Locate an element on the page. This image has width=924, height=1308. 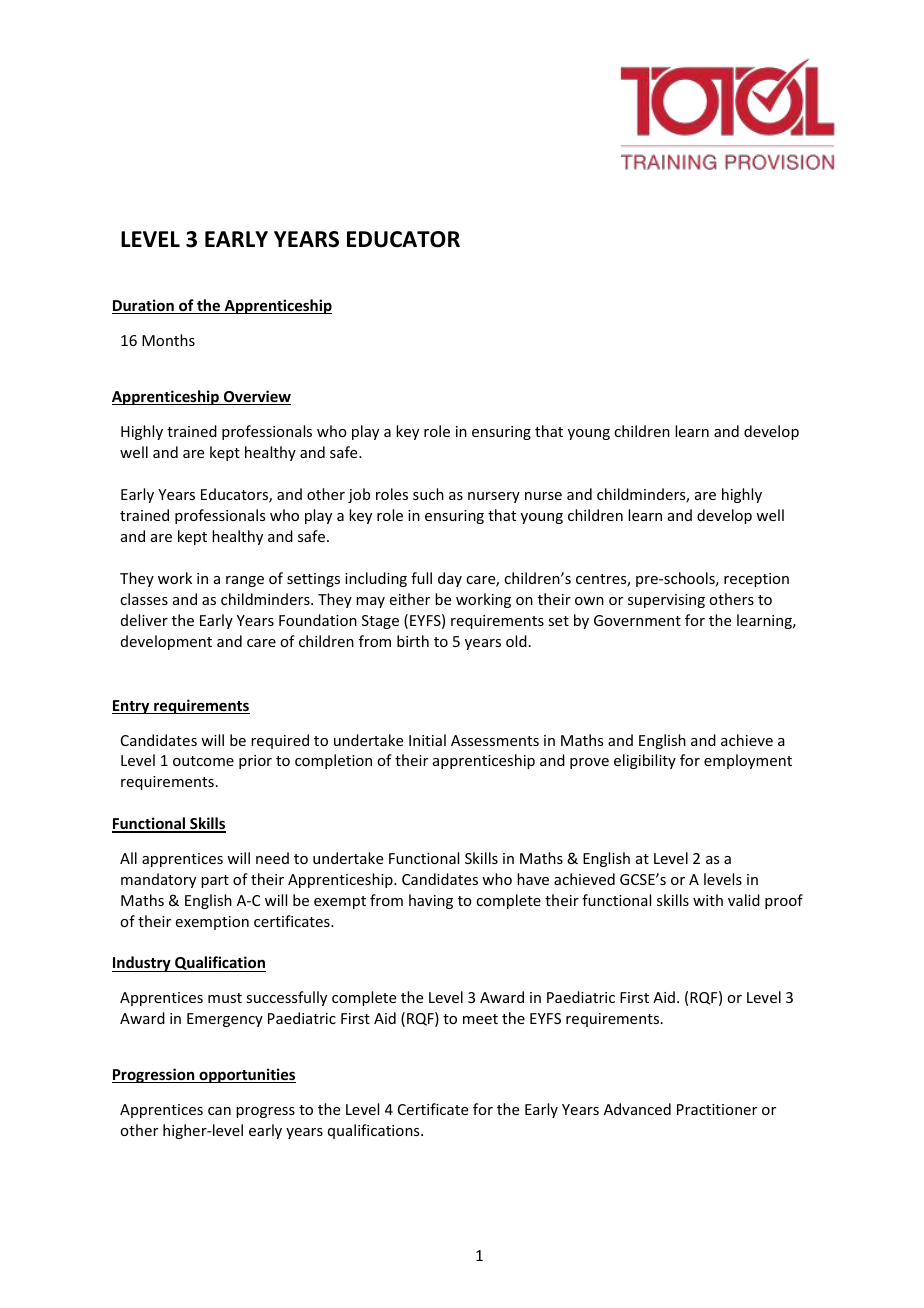
Entry is located at coordinates (132, 707).
